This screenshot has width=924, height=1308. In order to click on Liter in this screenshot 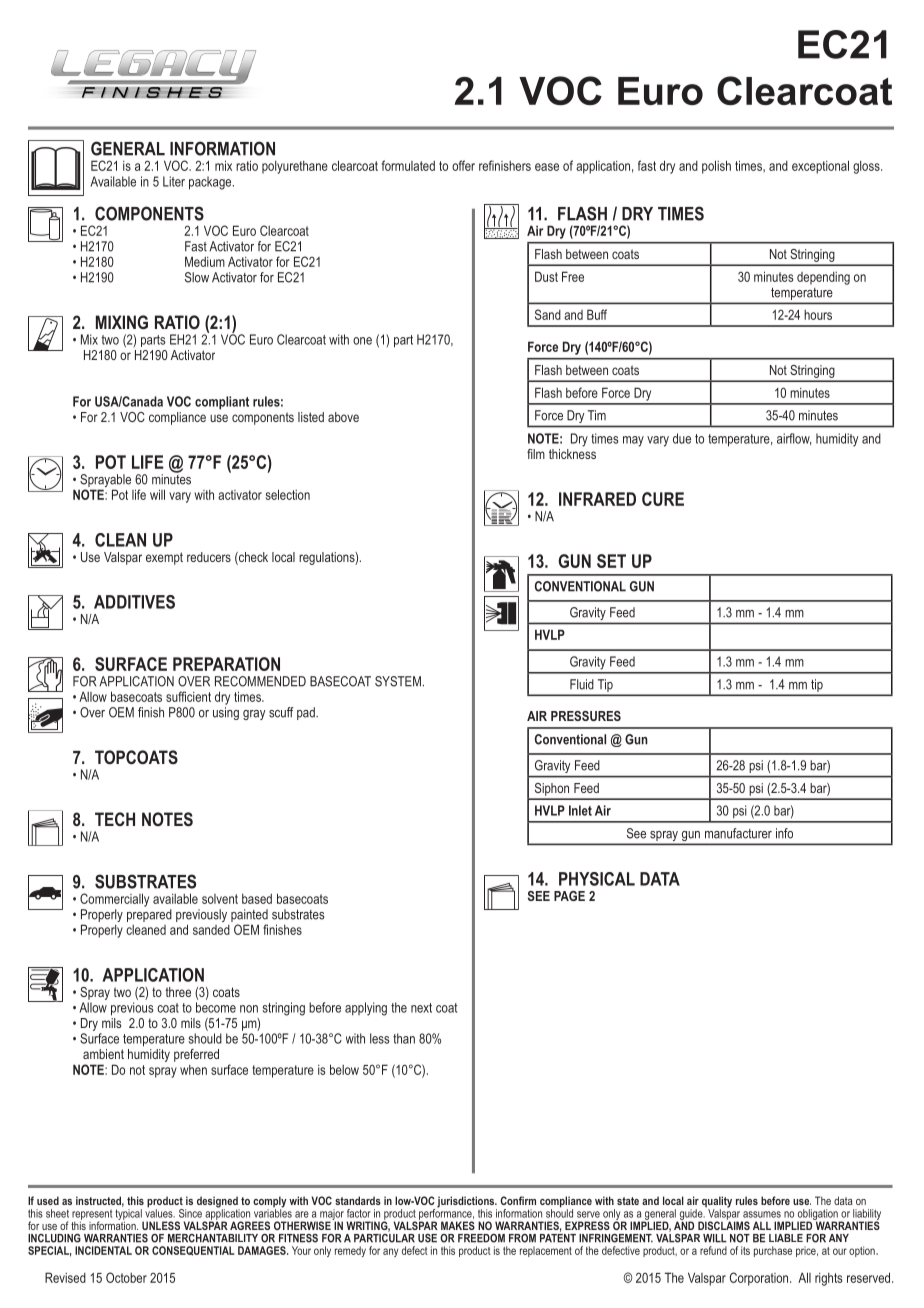, I will do `click(174, 181)`.
